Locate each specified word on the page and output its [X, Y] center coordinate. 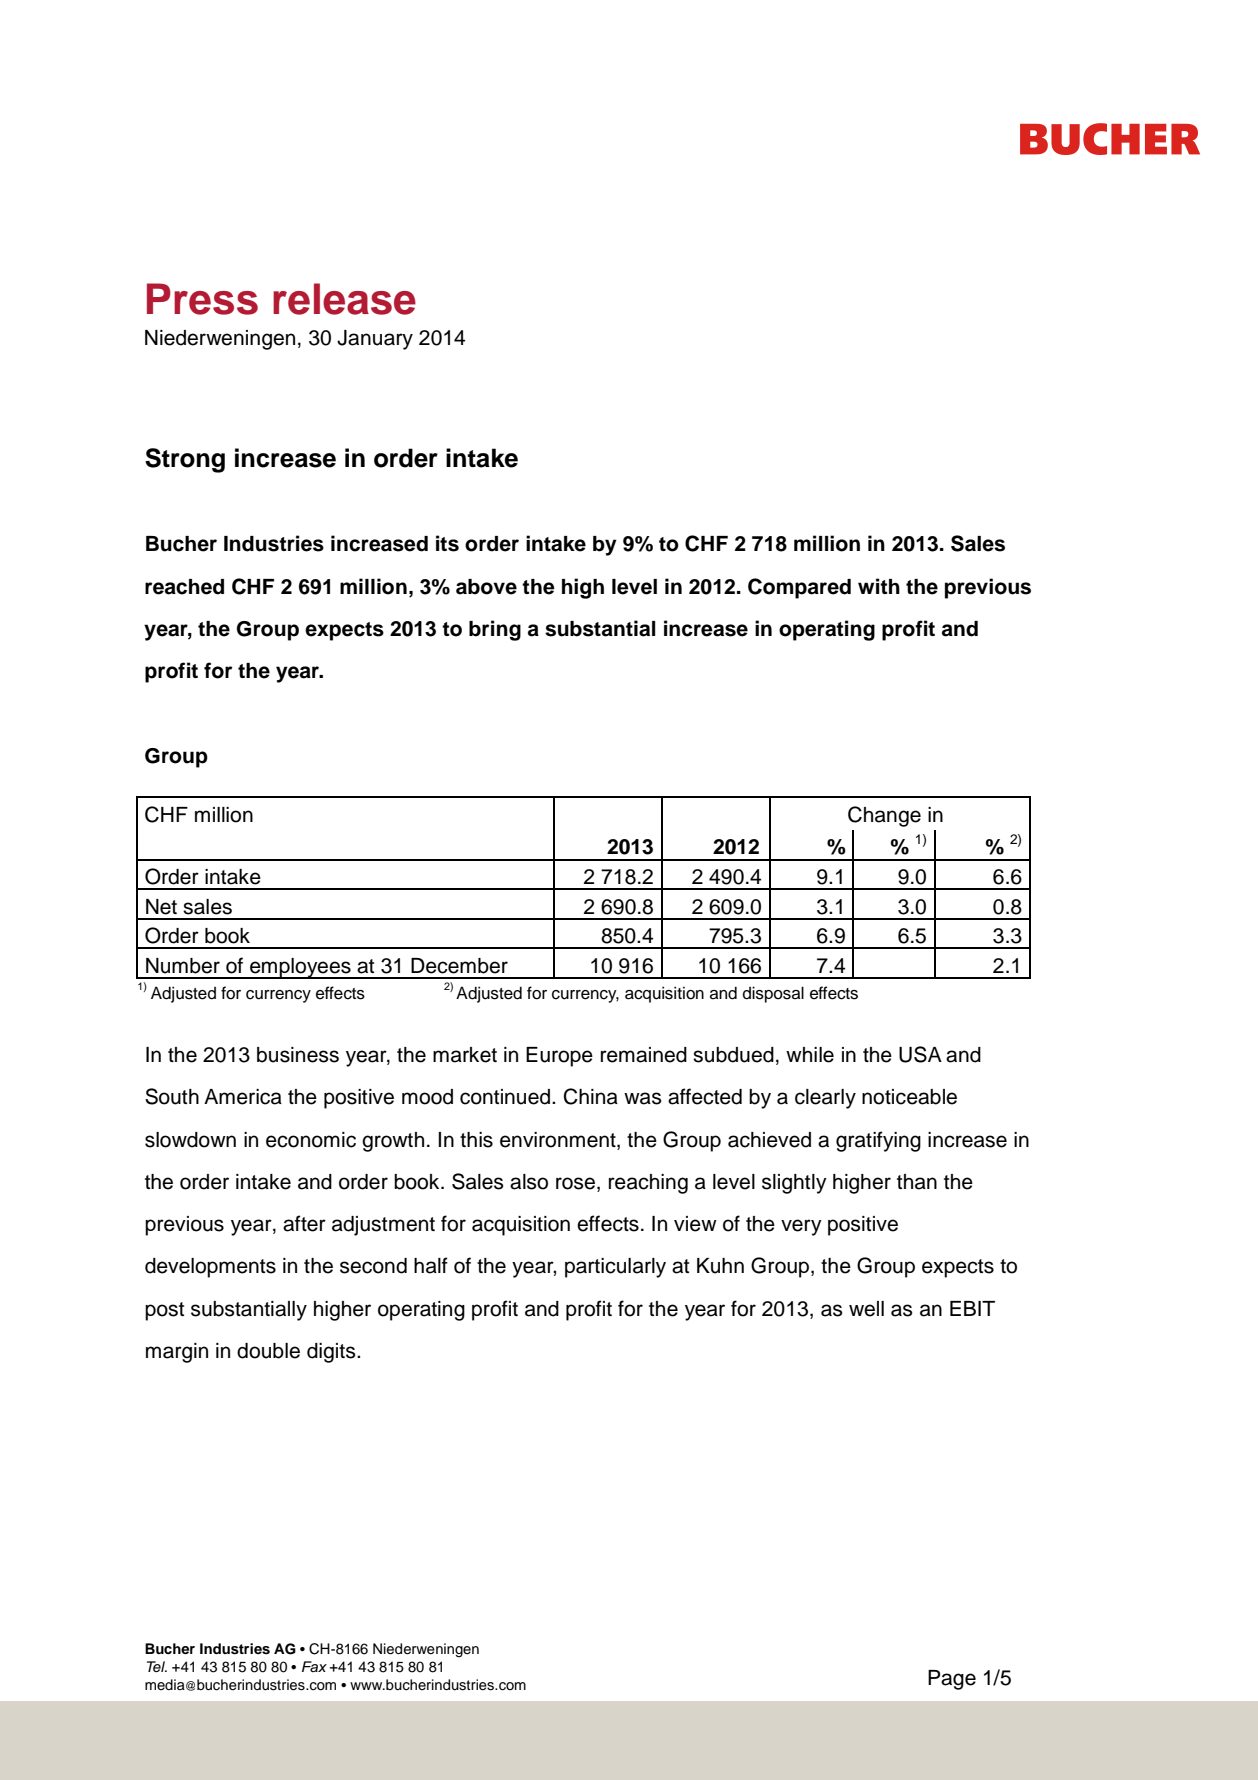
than [917, 1182]
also [529, 1182]
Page [952, 1680]
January [375, 340]
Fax [314, 1666]
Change [884, 816]
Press [202, 299]
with [879, 586]
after [304, 1223]
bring [495, 630]
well [866, 1309]
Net [161, 907]
